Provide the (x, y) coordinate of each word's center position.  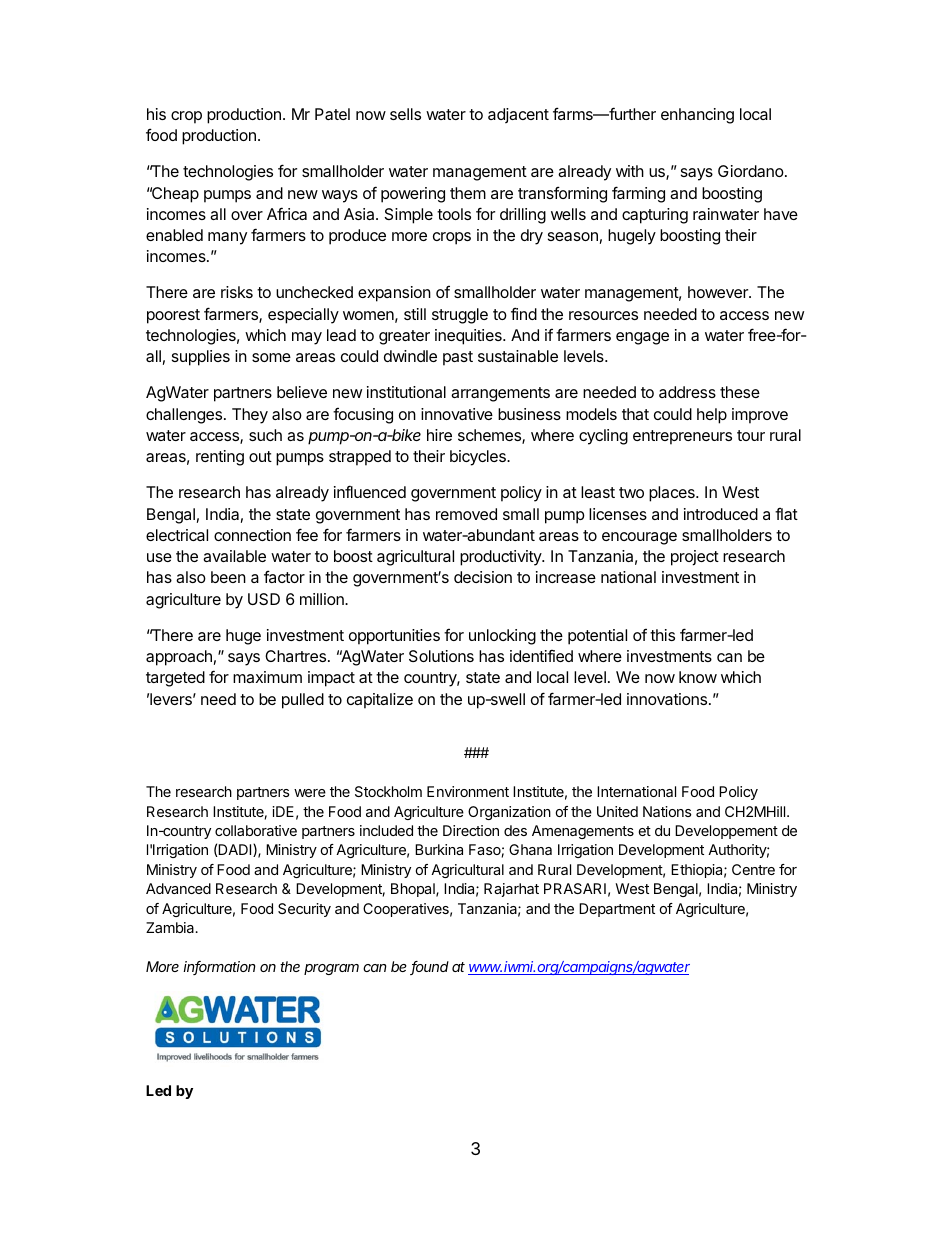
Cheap (174, 195)
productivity (501, 558)
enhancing (697, 116)
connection (252, 535)
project (695, 558)
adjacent (518, 115)
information (219, 968)
